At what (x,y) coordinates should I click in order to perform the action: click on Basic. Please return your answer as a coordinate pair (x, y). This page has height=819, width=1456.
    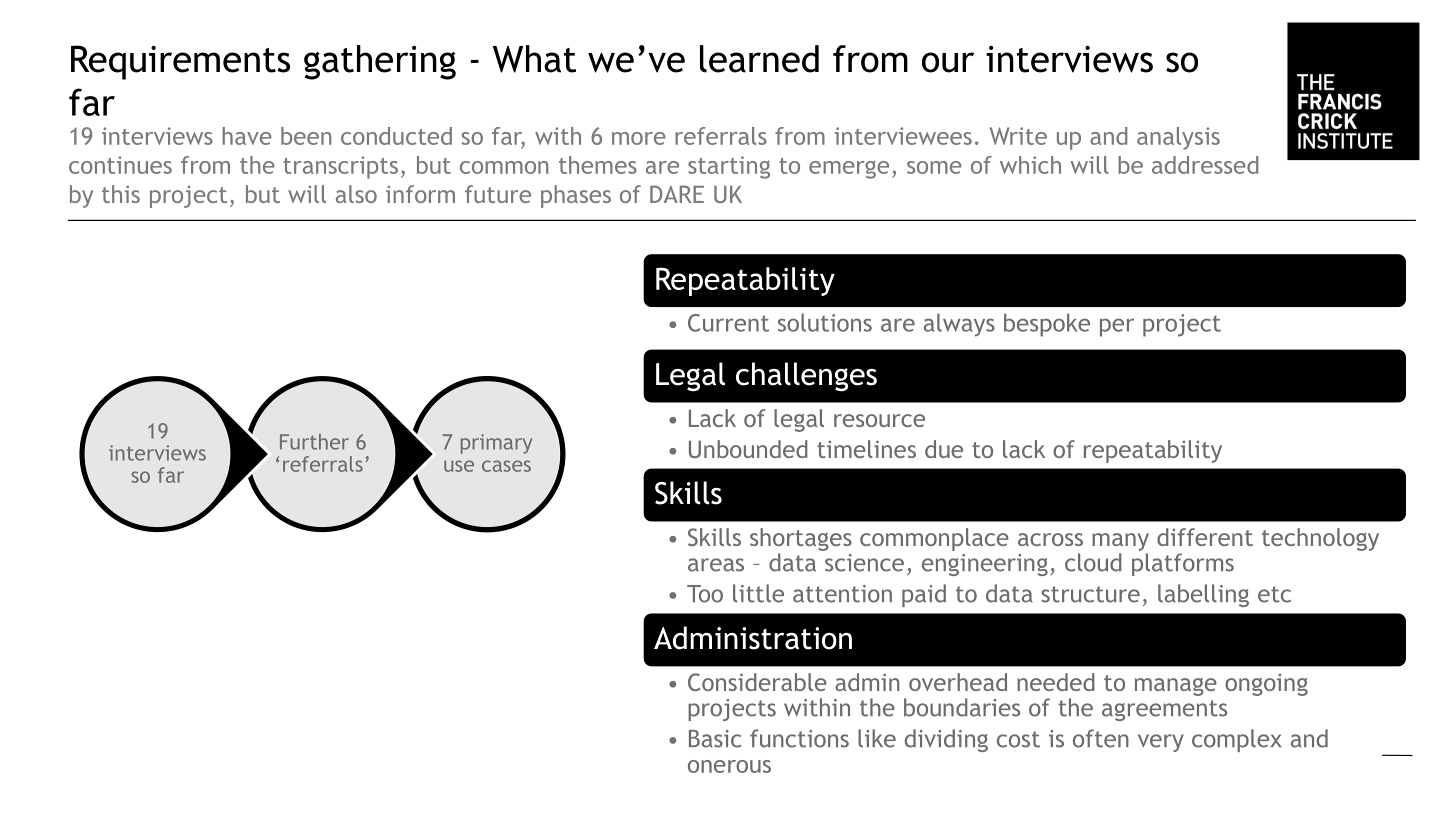
    Looking at the image, I should click on (715, 739).
